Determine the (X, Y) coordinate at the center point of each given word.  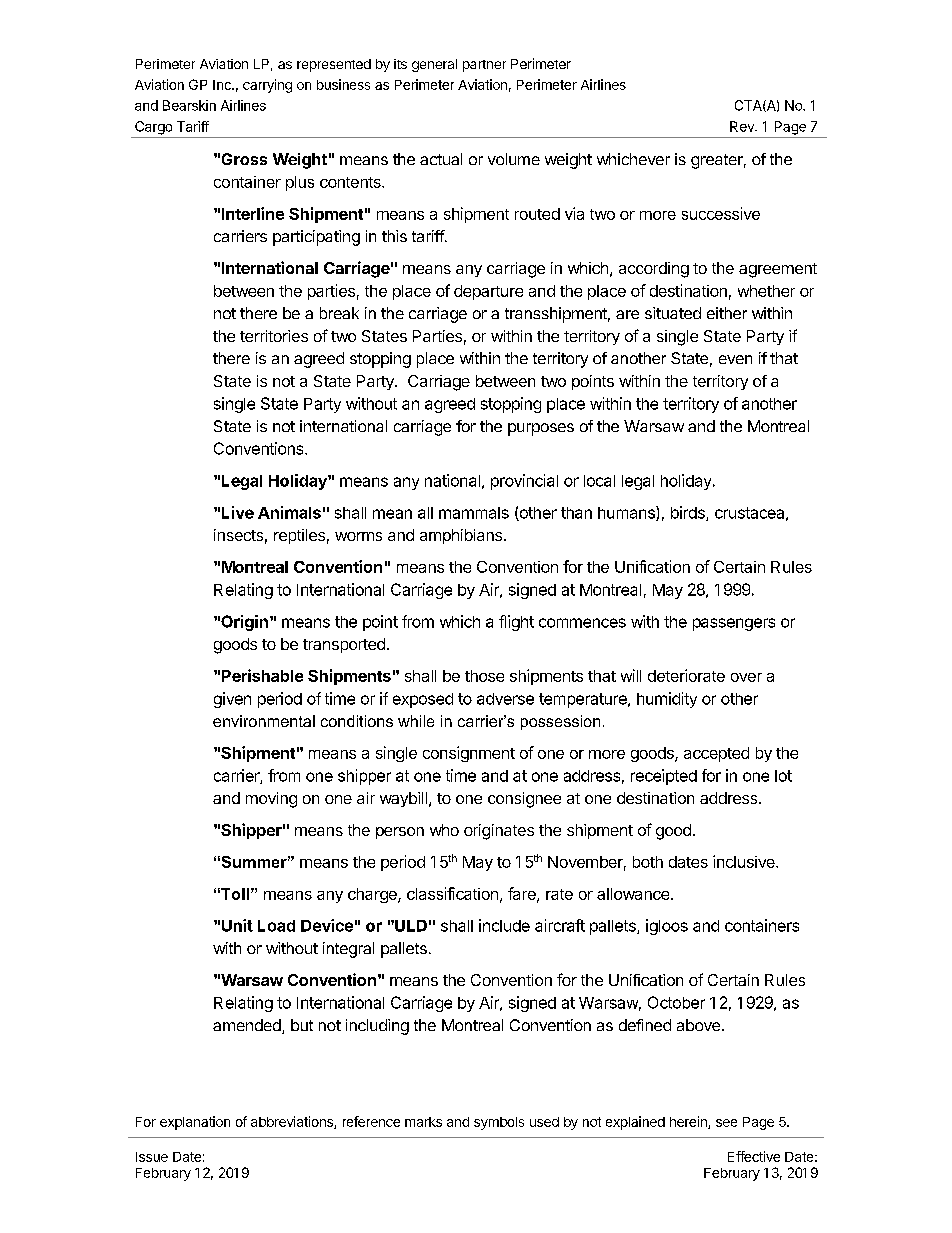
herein (689, 1122)
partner (484, 66)
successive (721, 213)
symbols (499, 1123)
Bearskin (189, 105)
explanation (195, 1123)
